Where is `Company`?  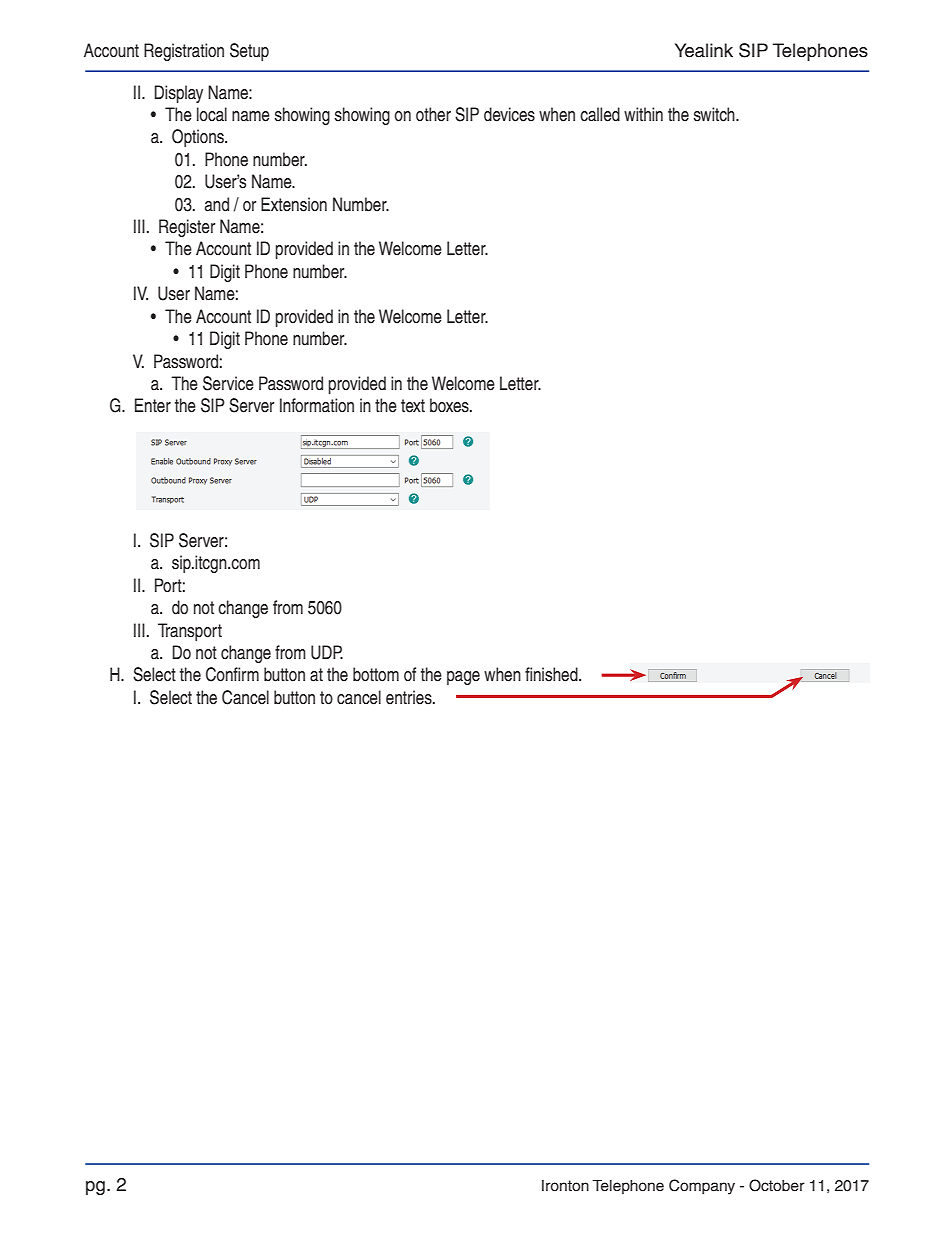 Company is located at coordinates (702, 1187).
